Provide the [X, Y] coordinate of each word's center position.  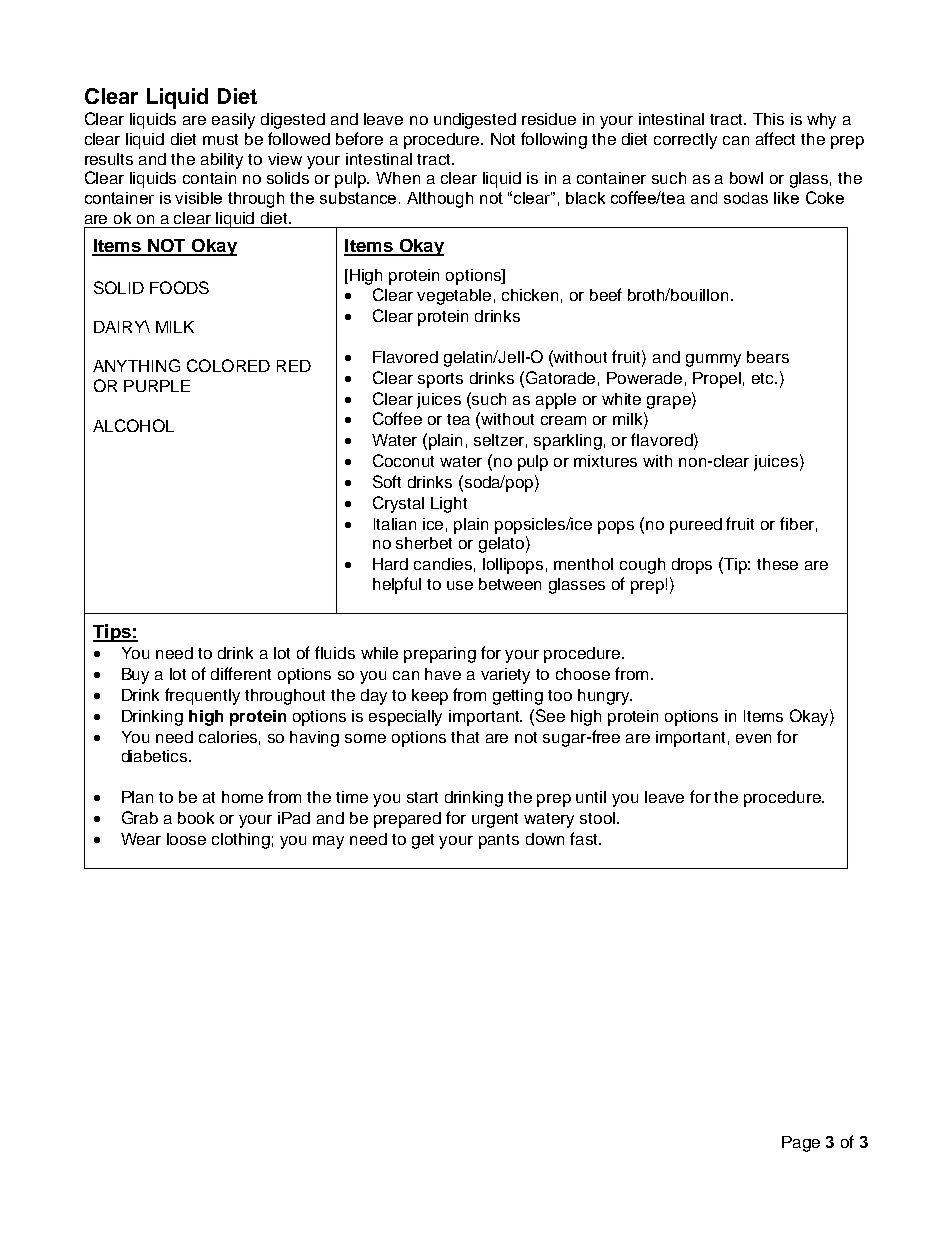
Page [801, 1144]
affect [775, 138]
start [422, 797]
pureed [696, 526]
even [753, 738]
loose [186, 839]
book [196, 818]
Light [449, 505]
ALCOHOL [133, 425]
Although [440, 200]
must [220, 139]
